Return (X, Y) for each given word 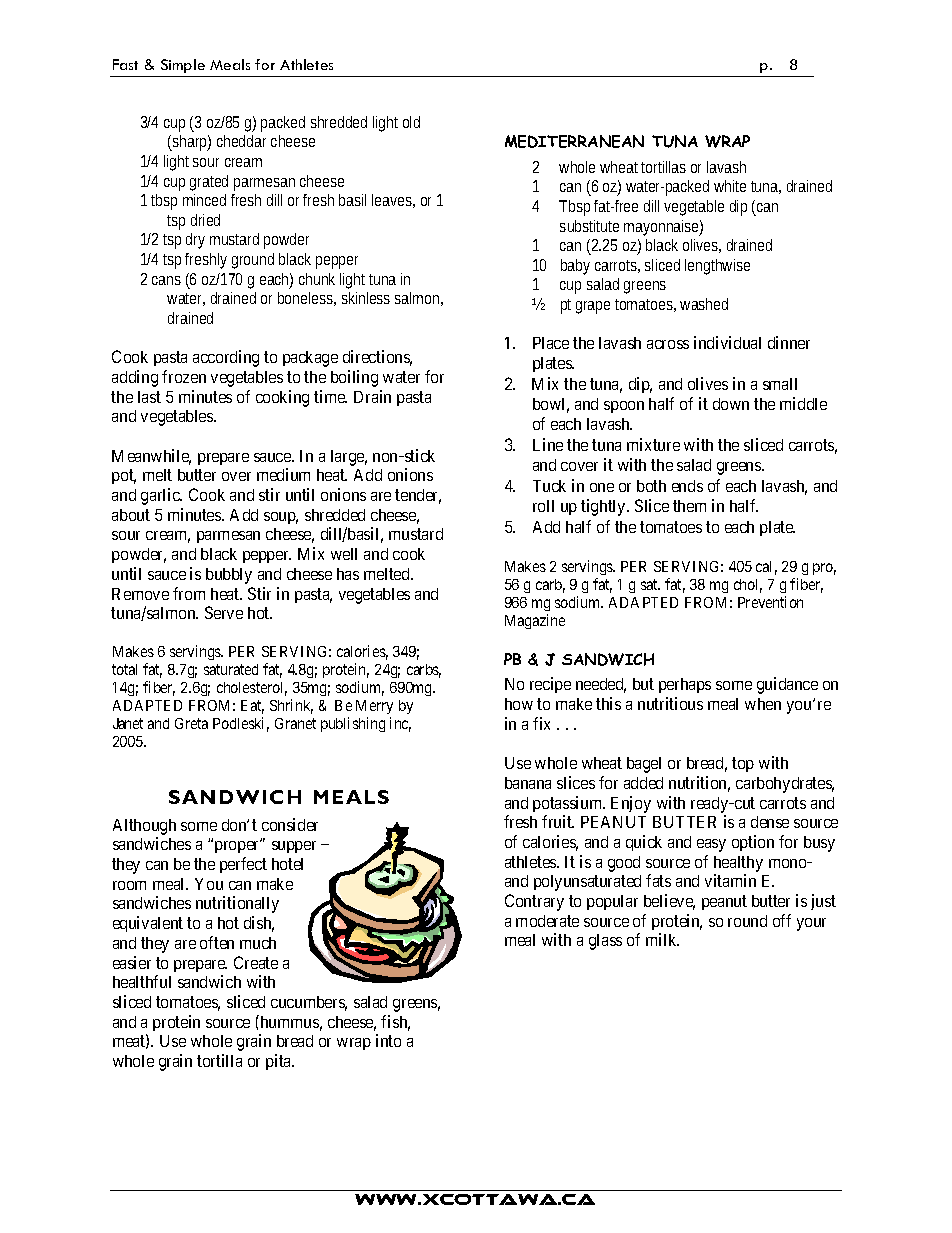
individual (727, 342)
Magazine (535, 621)
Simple (183, 66)
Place (551, 343)
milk (662, 939)
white (730, 186)
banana (528, 783)
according (226, 358)
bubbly (229, 576)
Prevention (770, 602)
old (411, 122)
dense (770, 822)
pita (280, 1062)
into (388, 1040)
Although (144, 827)
